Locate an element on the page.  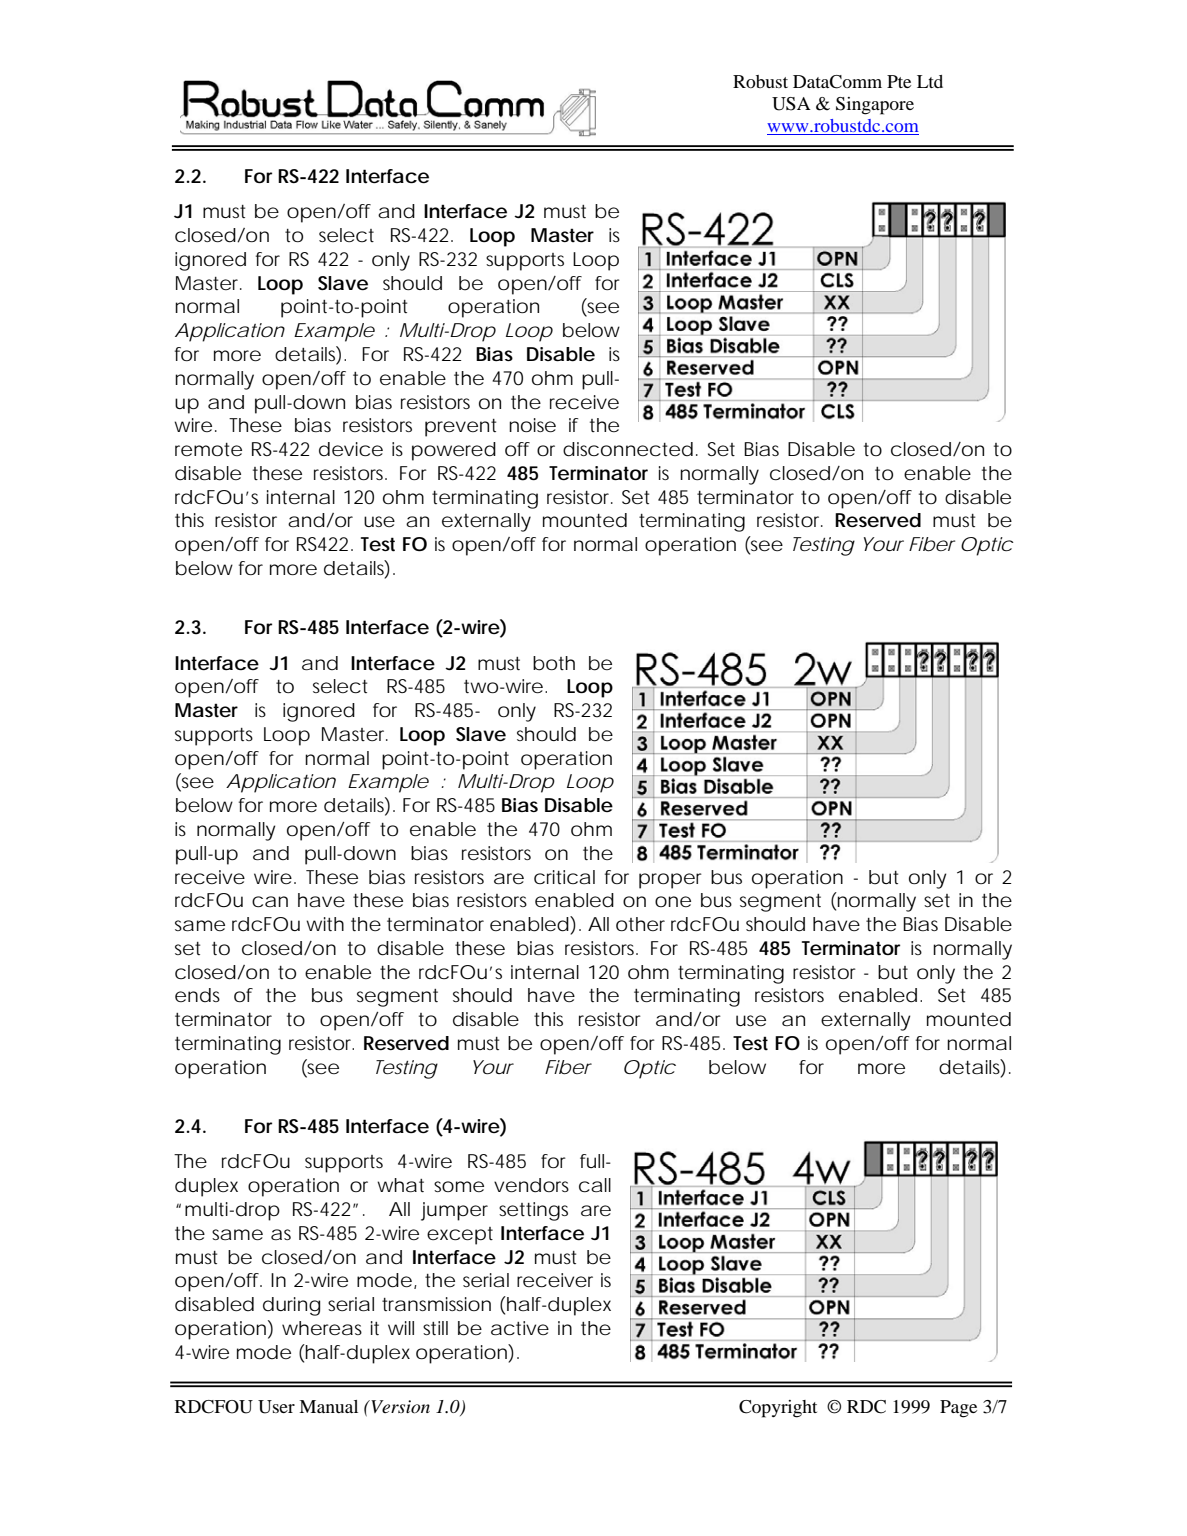
active is located at coordinates (520, 1328).
